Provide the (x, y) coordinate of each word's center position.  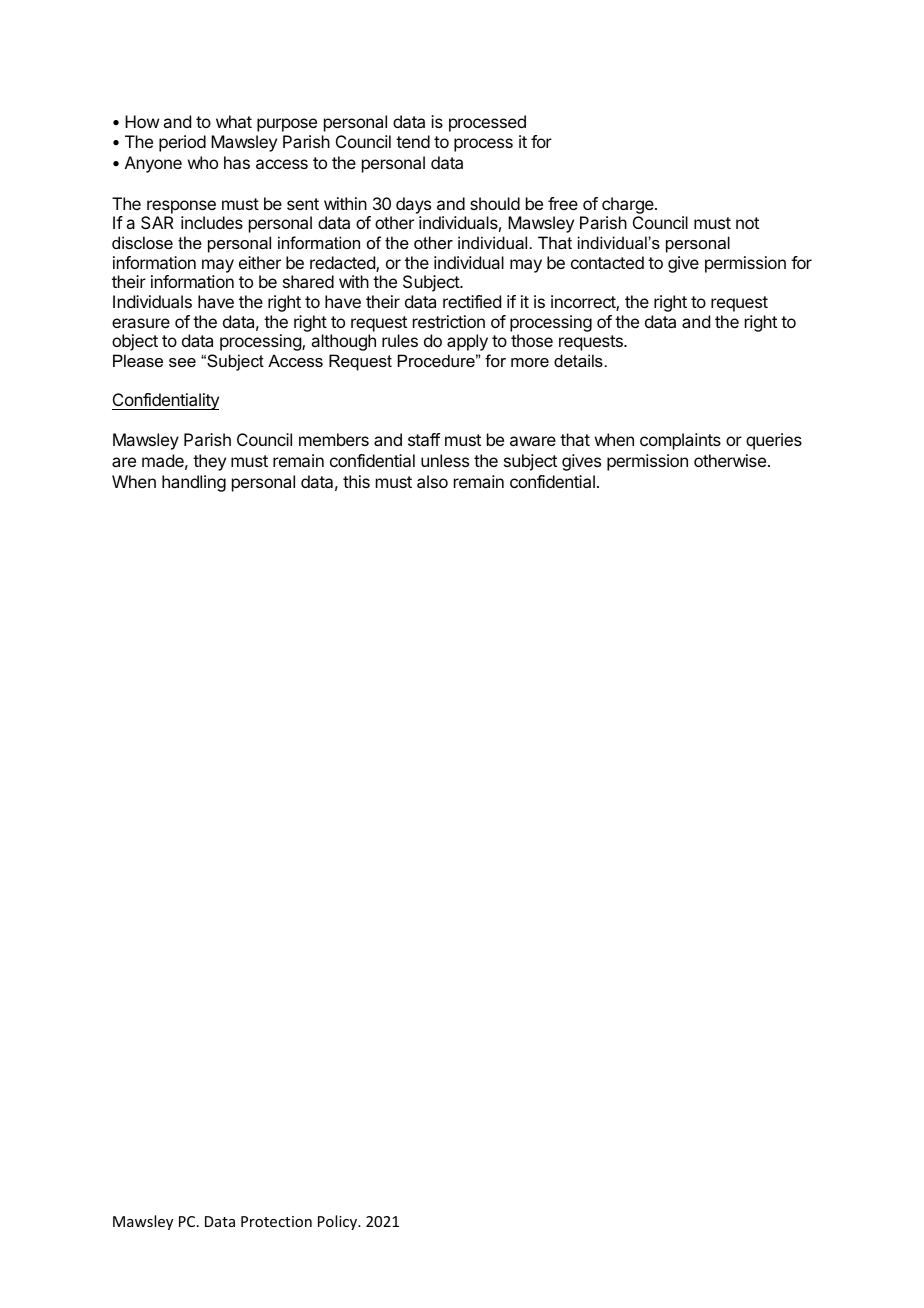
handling (194, 483)
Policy (338, 1222)
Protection (276, 1221)
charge (629, 205)
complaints (680, 441)
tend (413, 141)
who (203, 162)
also (432, 481)
